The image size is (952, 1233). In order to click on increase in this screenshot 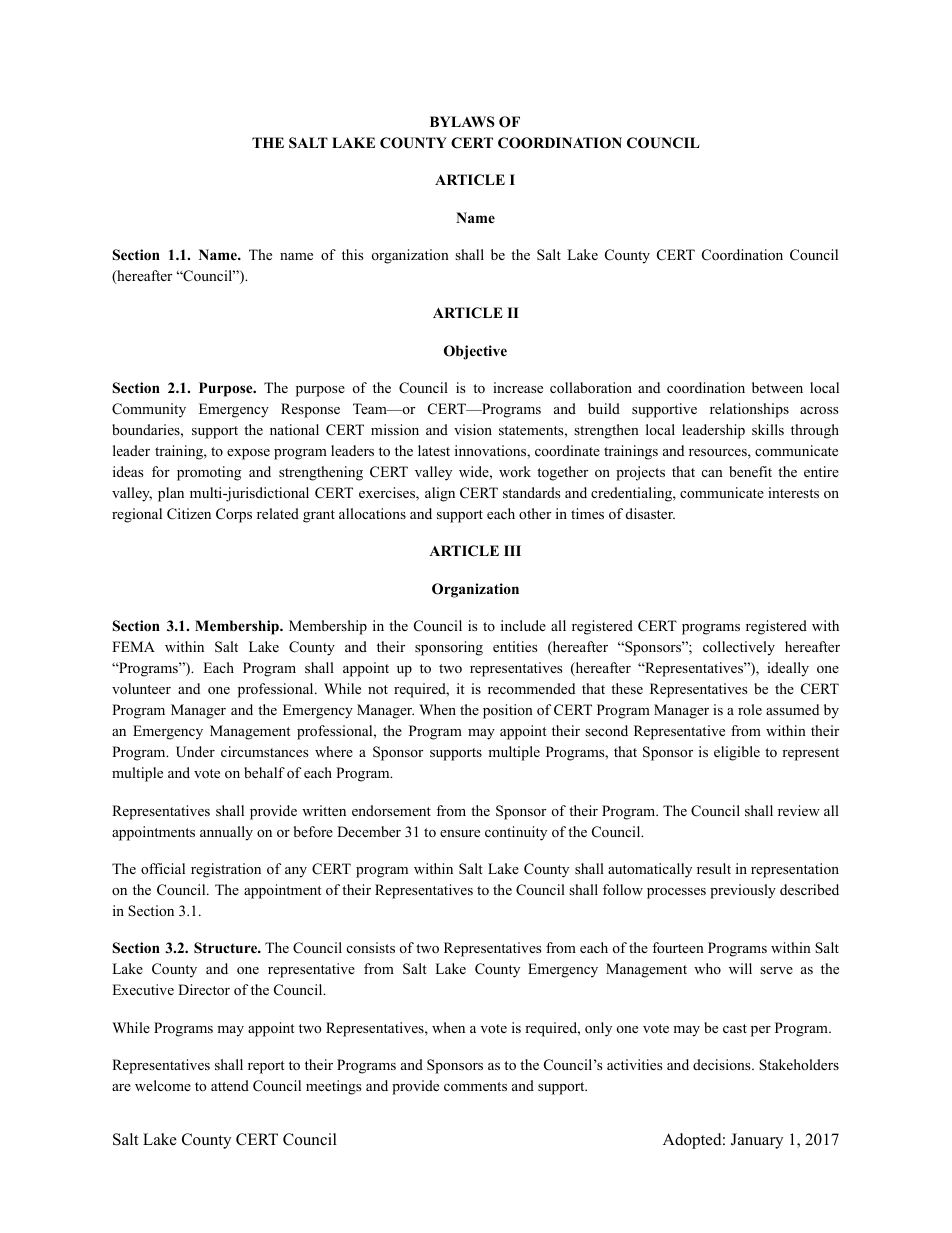, I will do `click(518, 387)`.
